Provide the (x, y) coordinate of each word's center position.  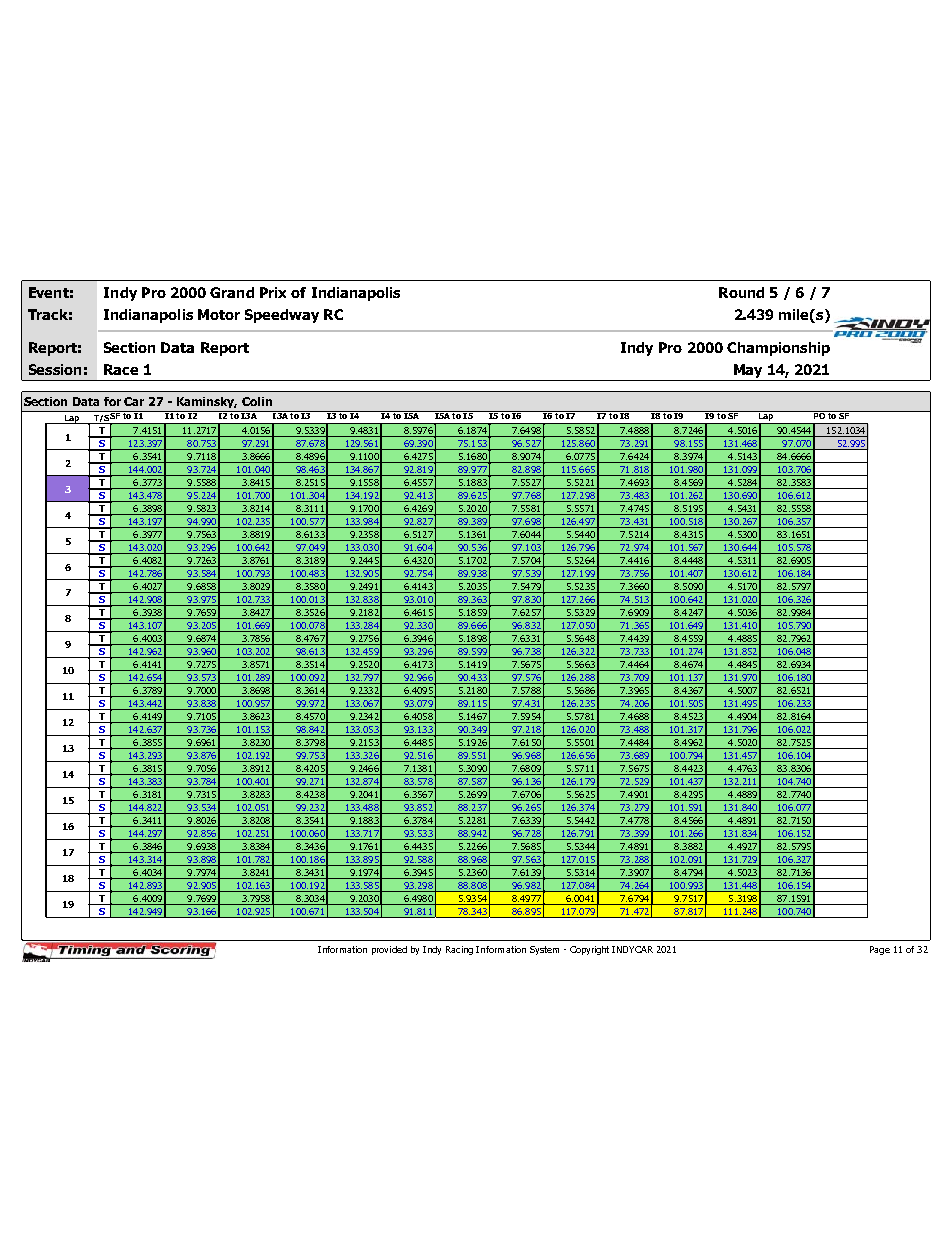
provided (389, 950)
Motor (219, 314)
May (748, 372)
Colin (257, 401)
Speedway (282, 316)
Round (741, 292)
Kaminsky (207, 402)
